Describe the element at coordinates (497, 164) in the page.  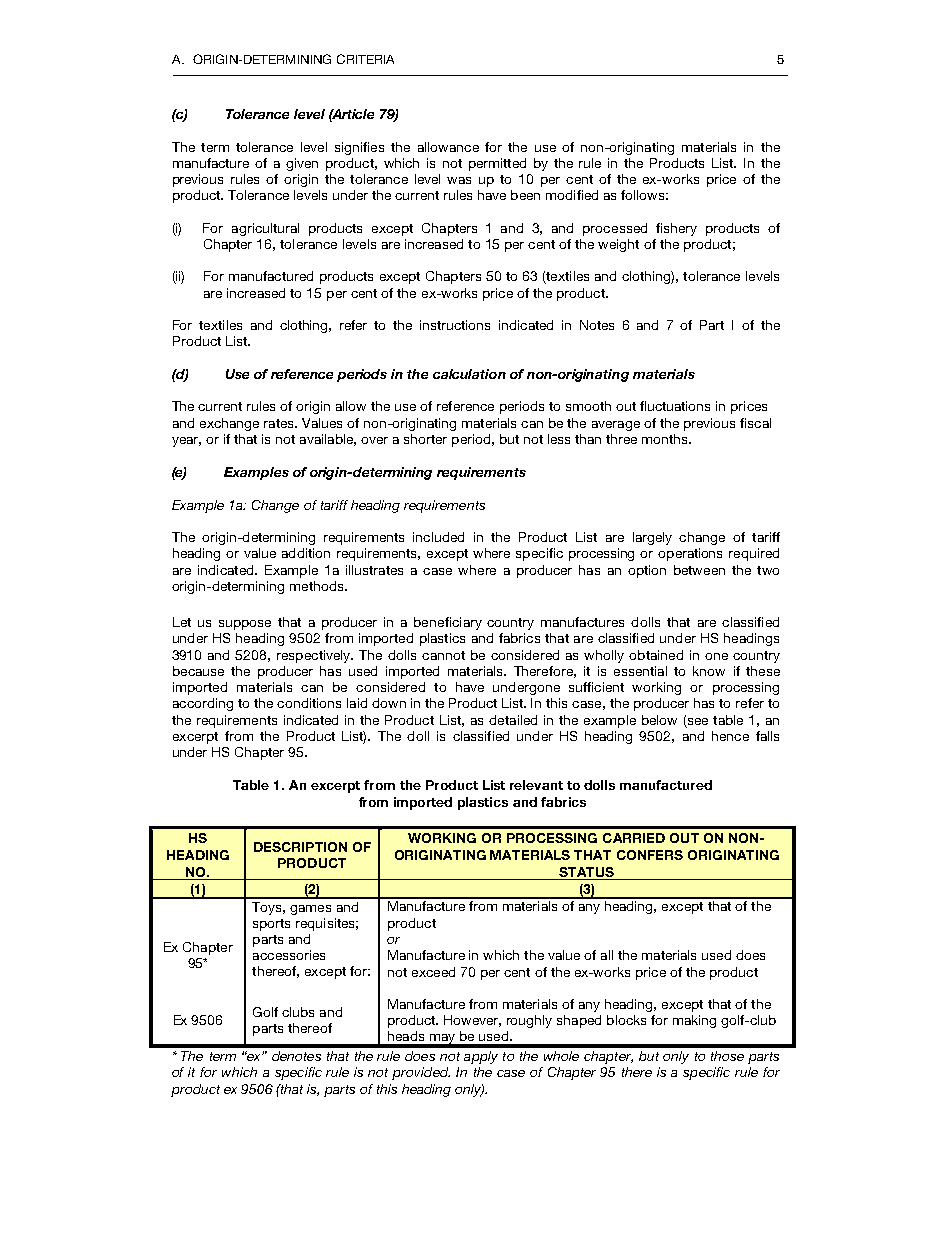
I see `permitted` at that location.
